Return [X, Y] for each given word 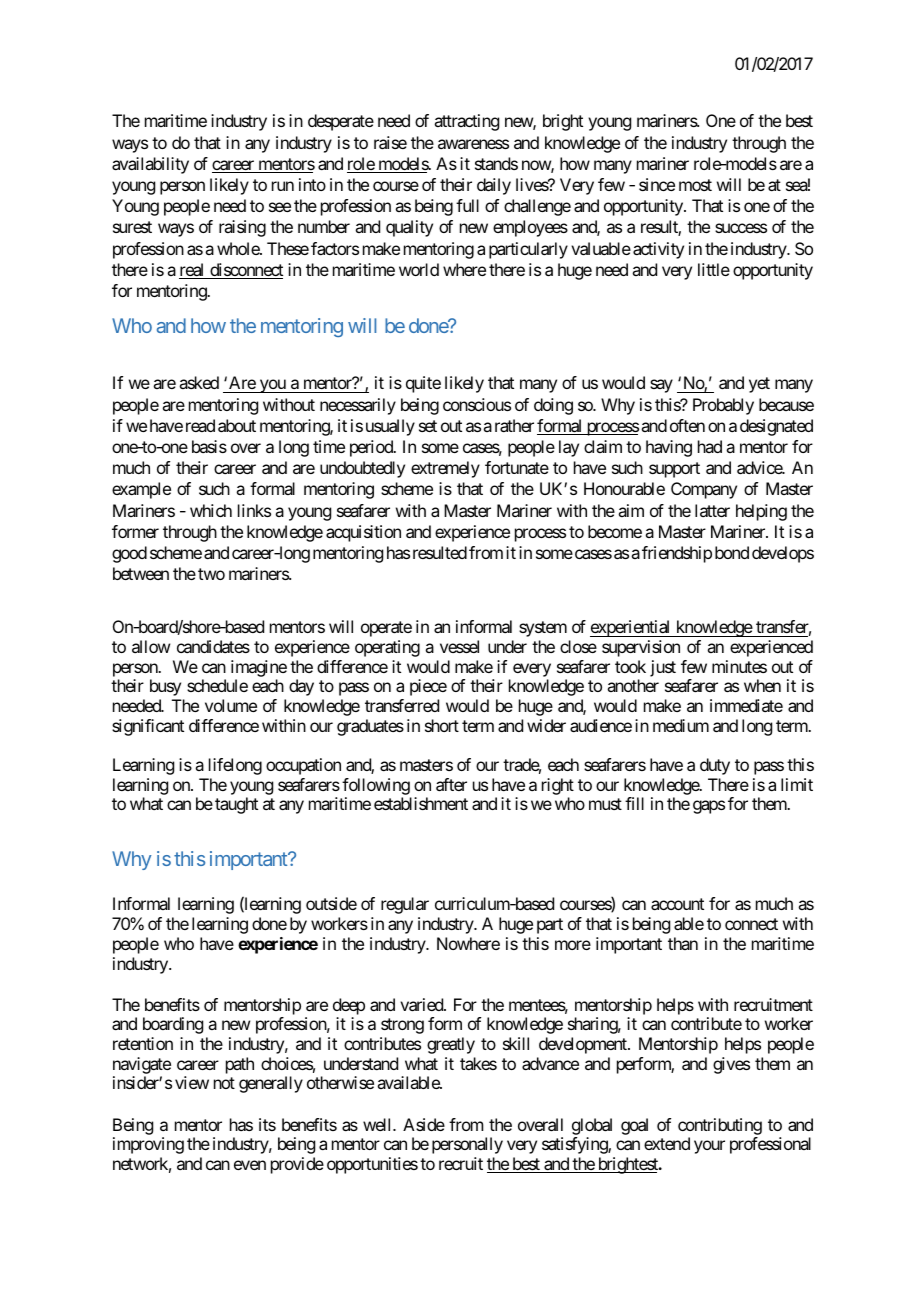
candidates [213, 646]
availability [150, 165]
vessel [459, 646]
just [663, 668]
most [695, 185]
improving [148, 1145]
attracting [466, 122]
